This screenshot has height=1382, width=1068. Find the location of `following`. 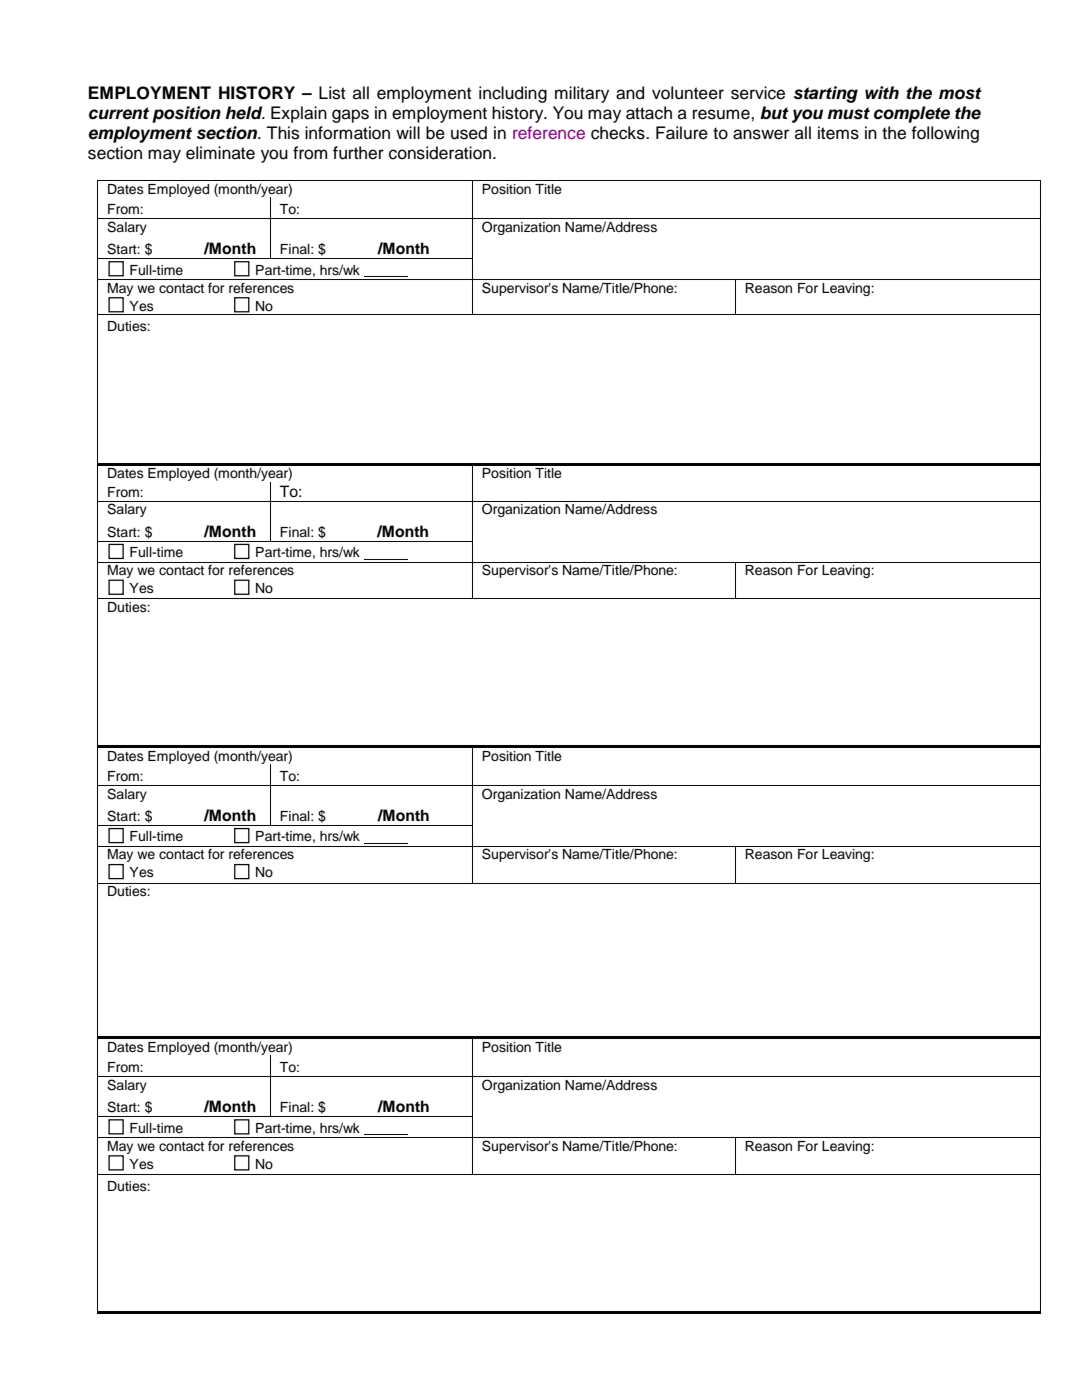

following is located at coordinates (945, 134).
